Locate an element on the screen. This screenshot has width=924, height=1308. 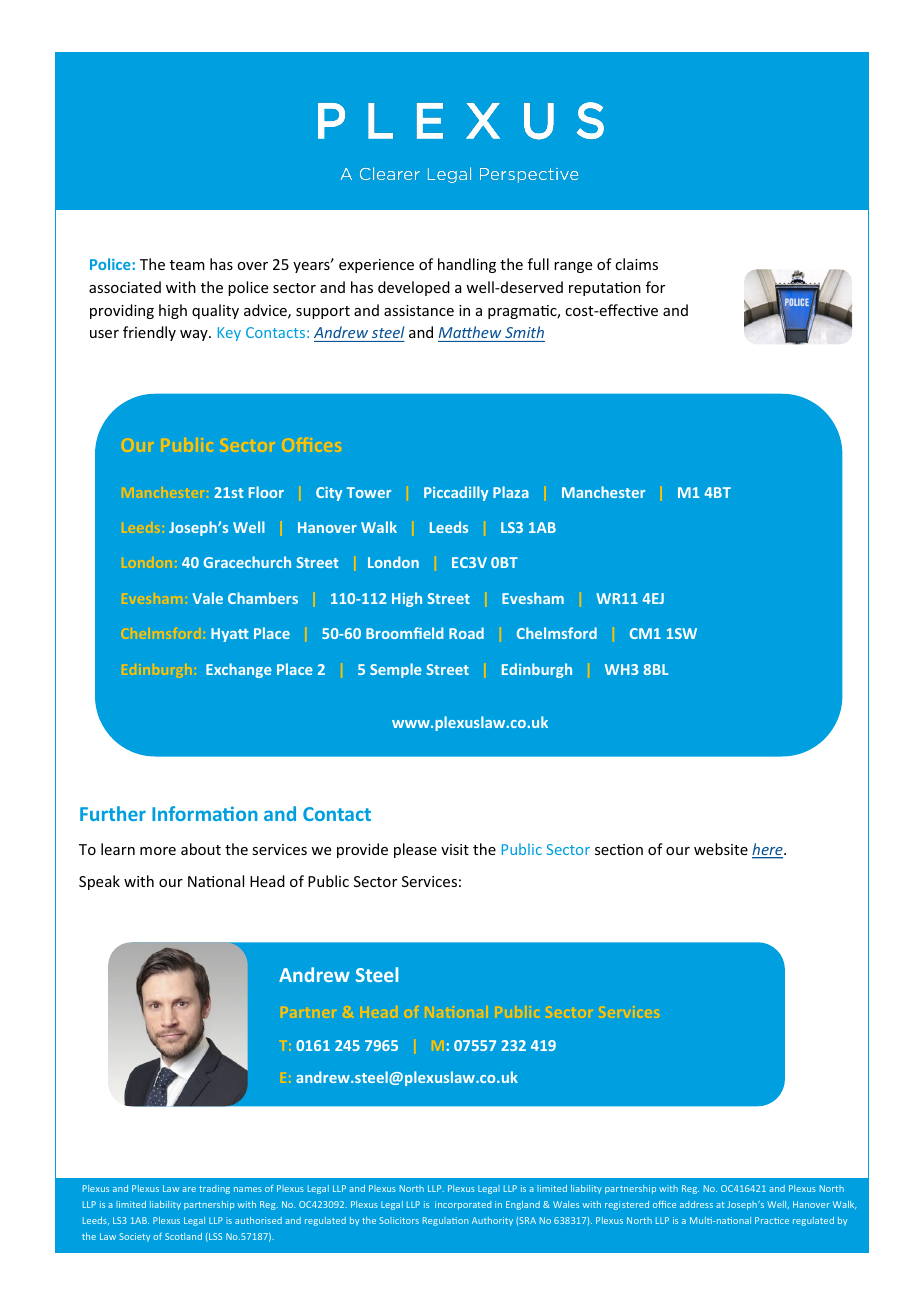
are is located at coordinates (189, 1189).
